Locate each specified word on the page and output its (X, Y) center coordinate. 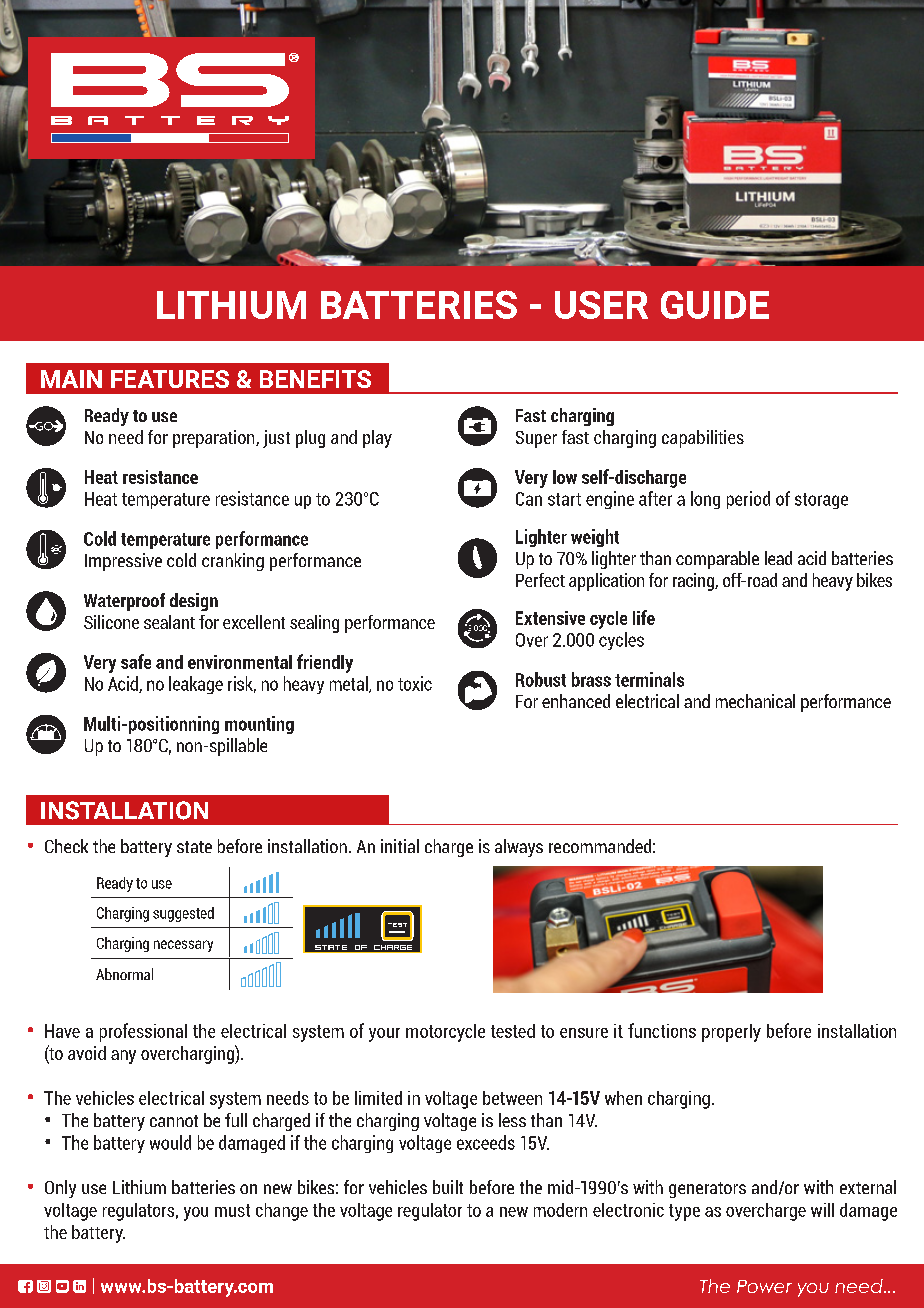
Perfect (540, 580)
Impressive (123, 562)
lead (778, 558)
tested (513, 1031)
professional (143, 1032)
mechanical (755, 701)
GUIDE (715, 305)
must (232, 1210)
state (194, 847)
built (448, 1187)
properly (731, 1033)
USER (601, 305)
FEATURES (170, 379)
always (519, 848)
